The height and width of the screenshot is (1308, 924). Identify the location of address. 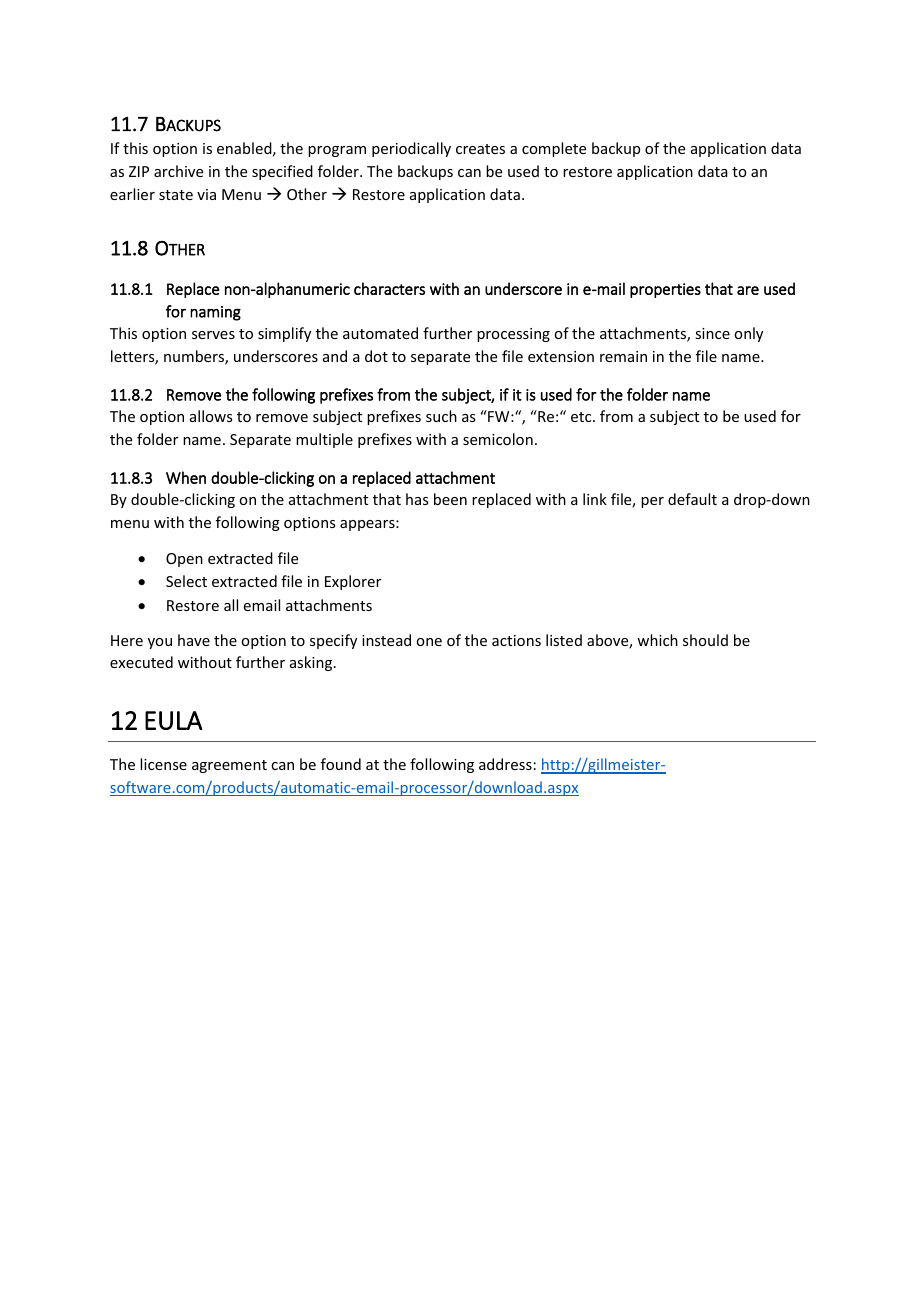
(505, 764).
